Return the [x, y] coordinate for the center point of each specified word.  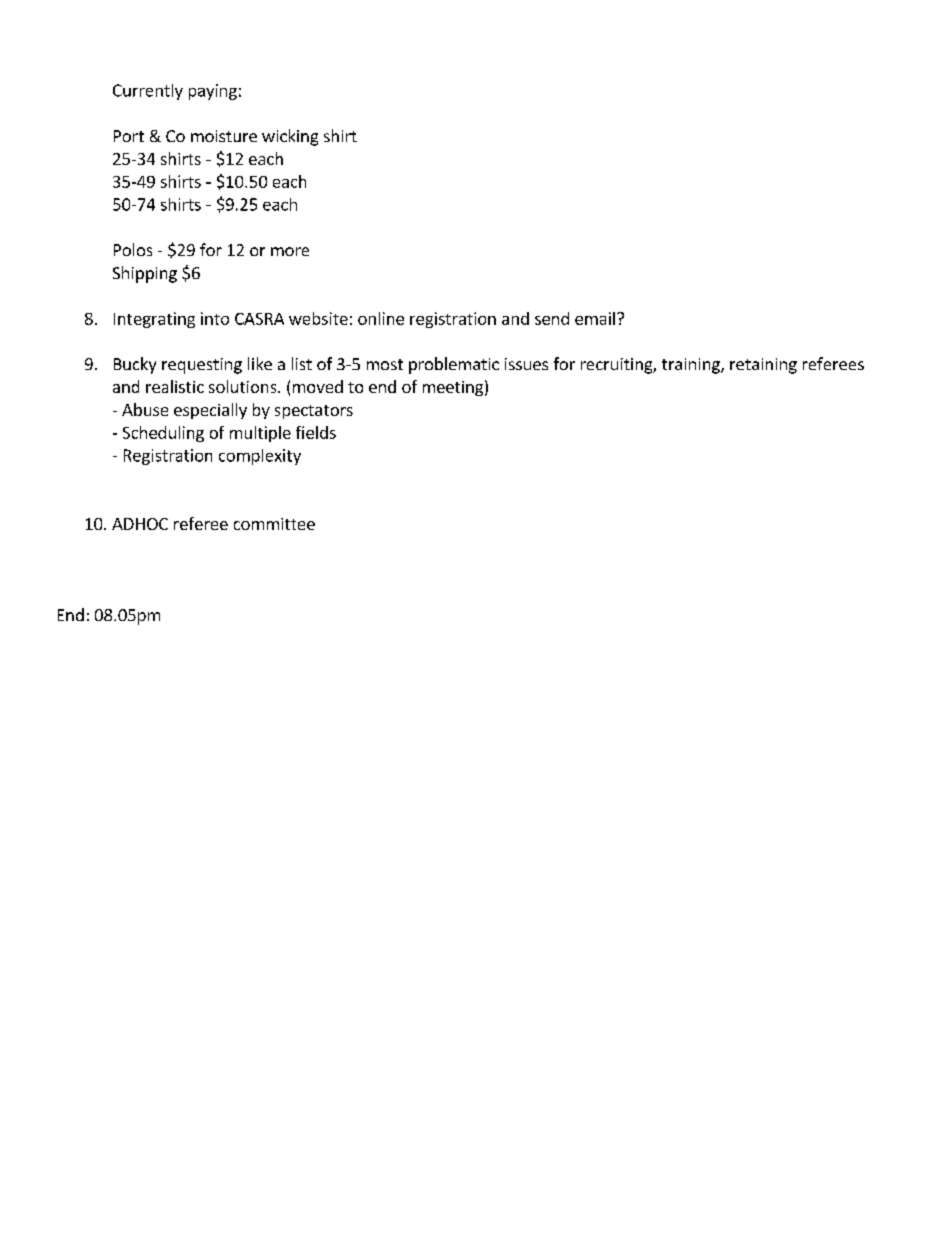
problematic [454, 365]
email [595, 318]
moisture [224, 136]
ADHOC [140, 524]
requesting [202, 366]
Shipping [145, 274]
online [381, 318]
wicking [290, 137]
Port [129, 136]
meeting [453, 388]
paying [213, 92]
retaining [763, 366]
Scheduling [163, 434]
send [552, 318]
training [692, 366]
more [290, 251]
